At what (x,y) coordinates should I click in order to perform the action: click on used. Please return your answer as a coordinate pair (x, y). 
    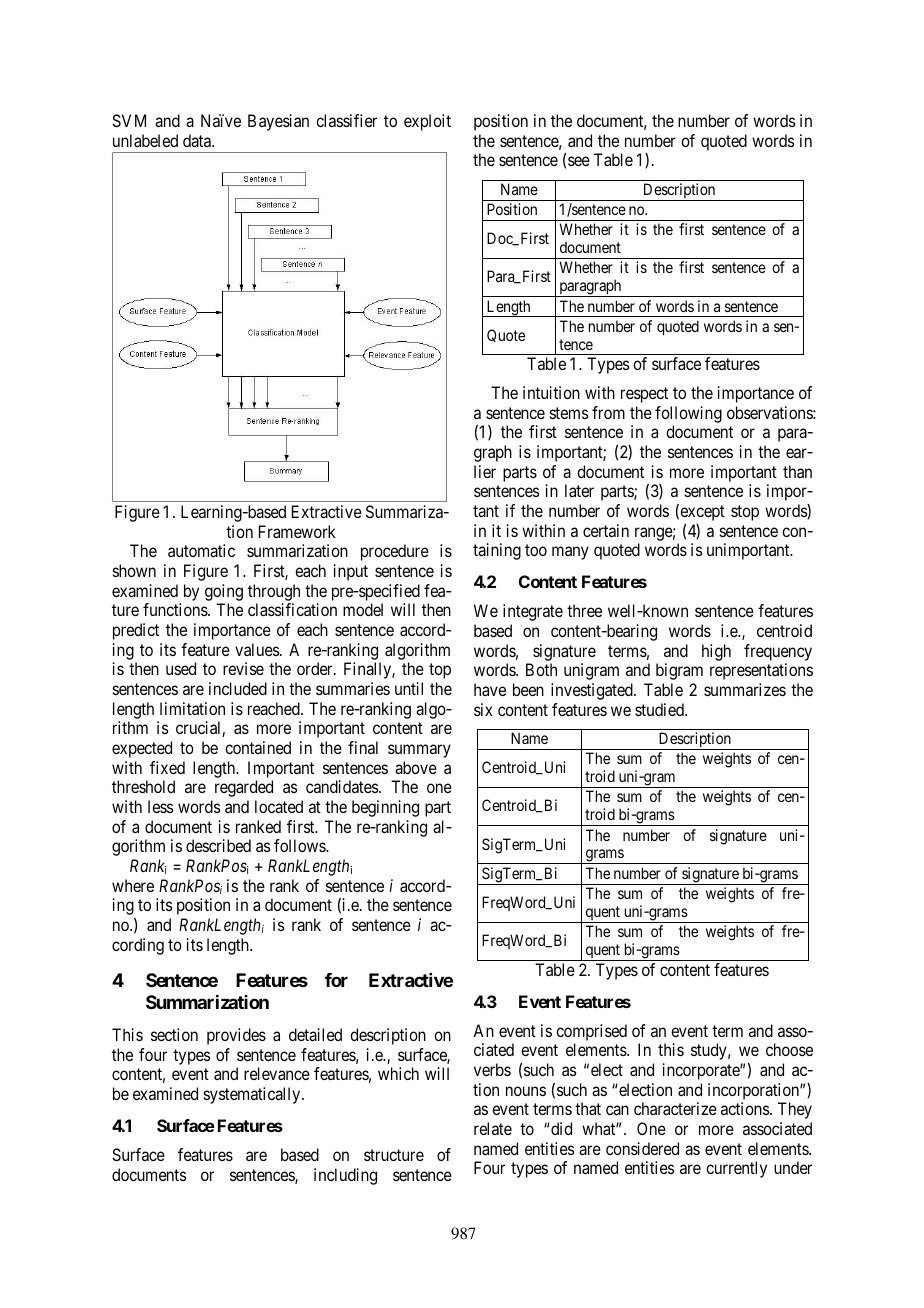
    Looking at the image, I should click on (181, 668).
